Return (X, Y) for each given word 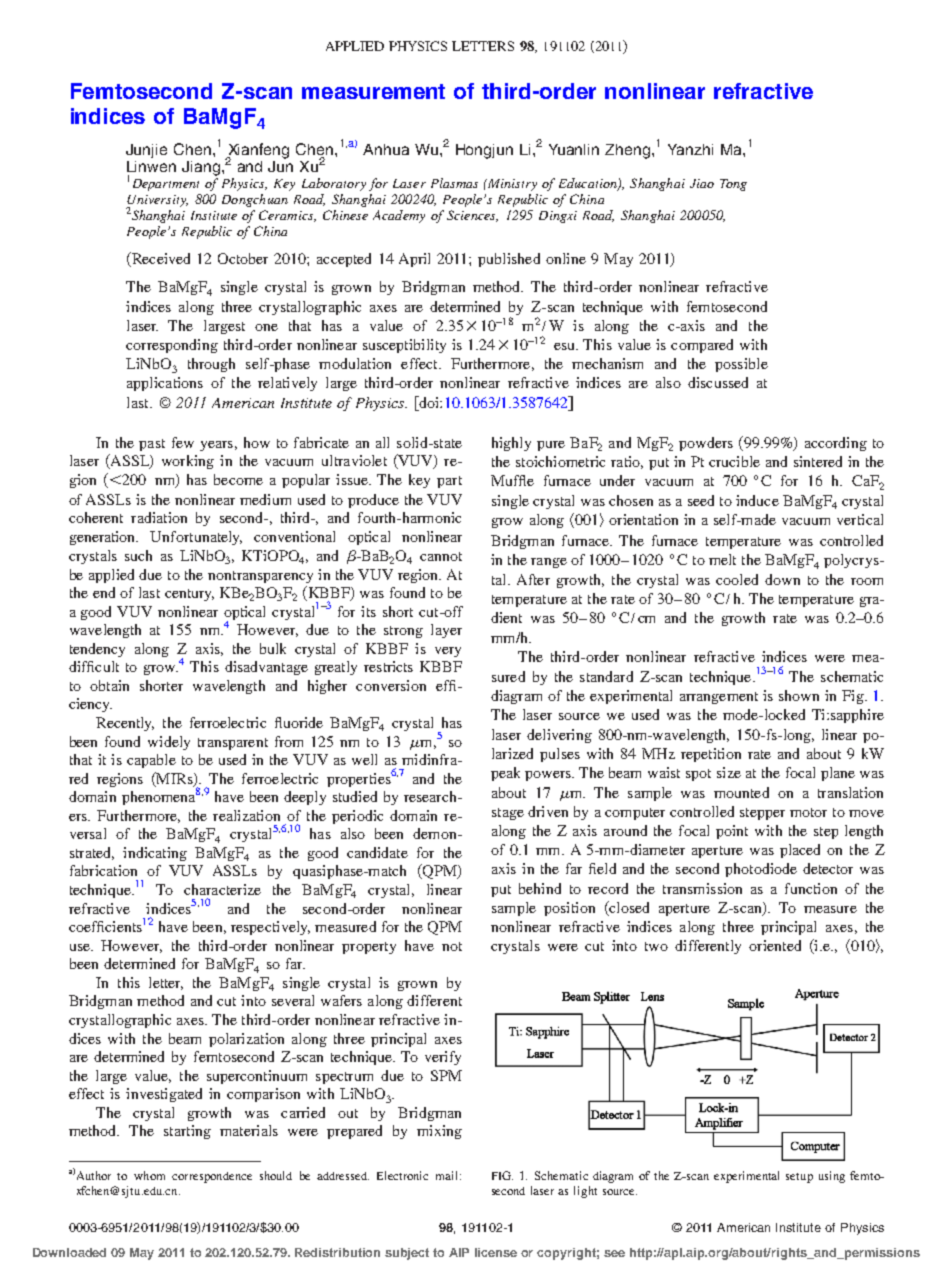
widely (169, 743)
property (369, 948)
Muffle (512, 480)
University (157, 202)
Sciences (472, 216)
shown (799, 695)
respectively (270, 928)
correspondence (212, 1177)
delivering (559, 736)
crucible (734, 461)
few (183, 442)
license (496, 1252)
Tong (733, 185)
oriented (775, 945)
